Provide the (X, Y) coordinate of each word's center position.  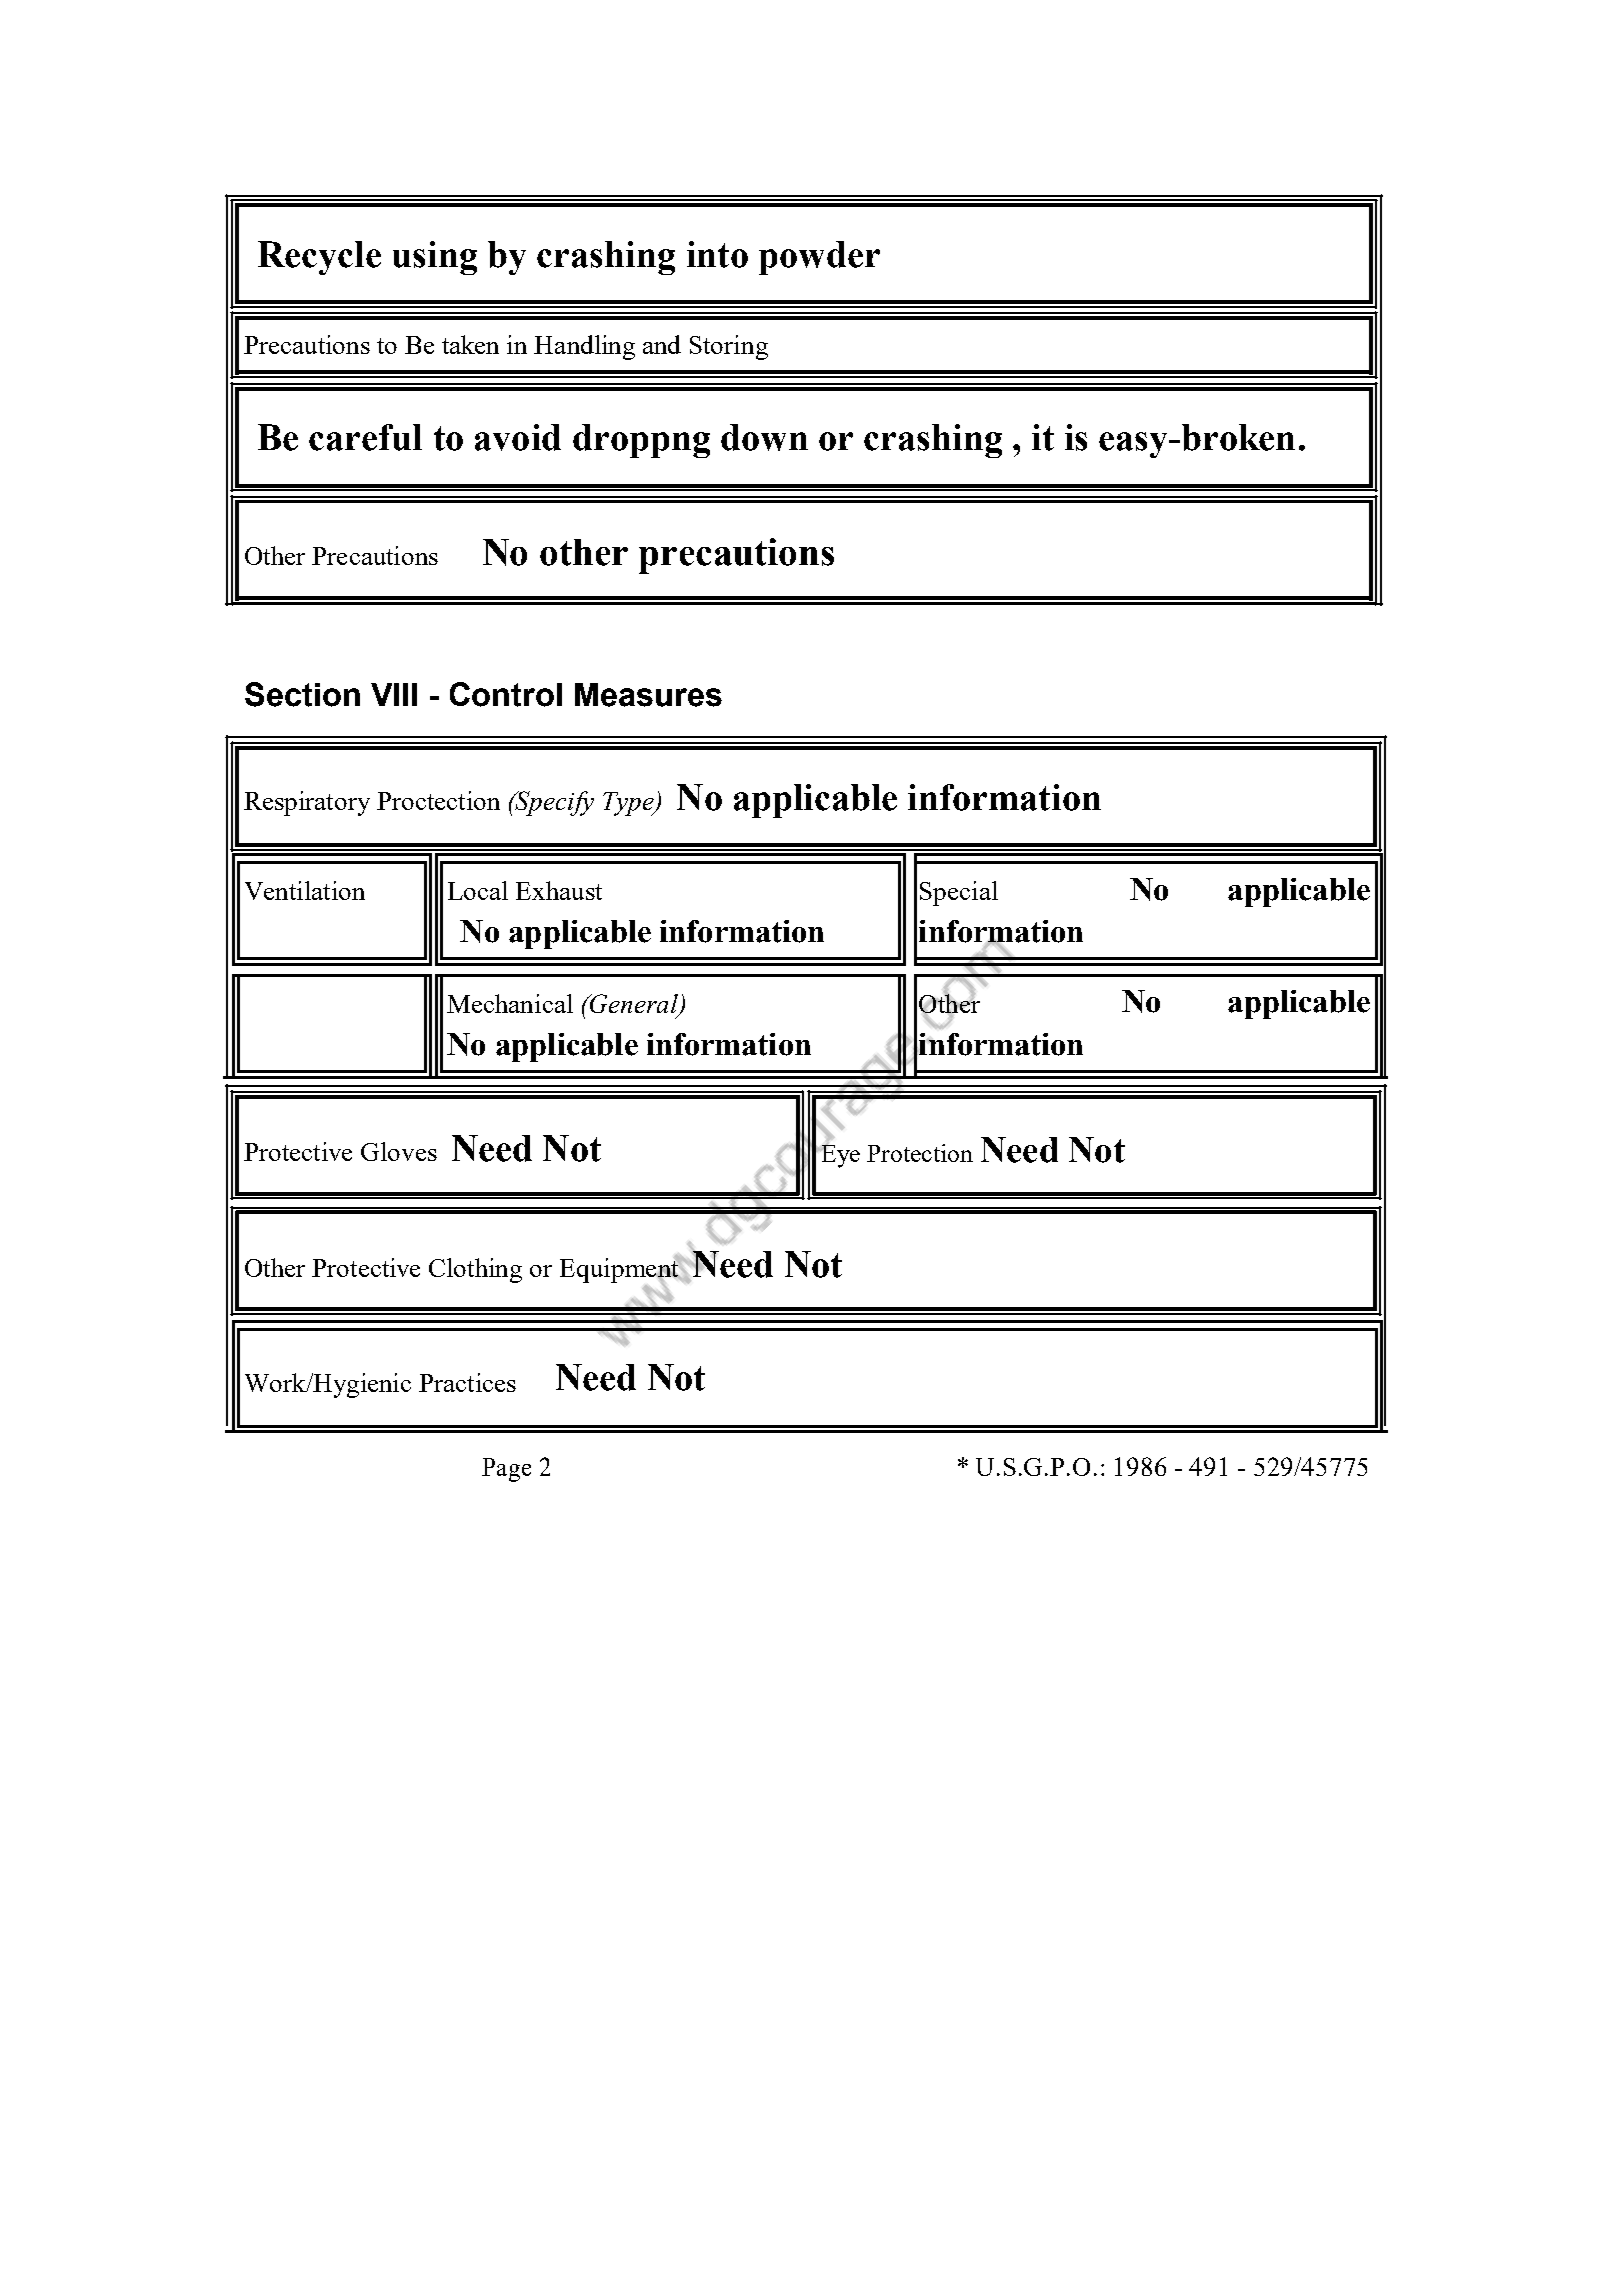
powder (819, 258)
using (435, 258)
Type (629, 804)
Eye (839, 1155)
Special (959, 893)
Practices (467, 1382)
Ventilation (305, 890)
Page (506, 1470)
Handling (584, 347)
